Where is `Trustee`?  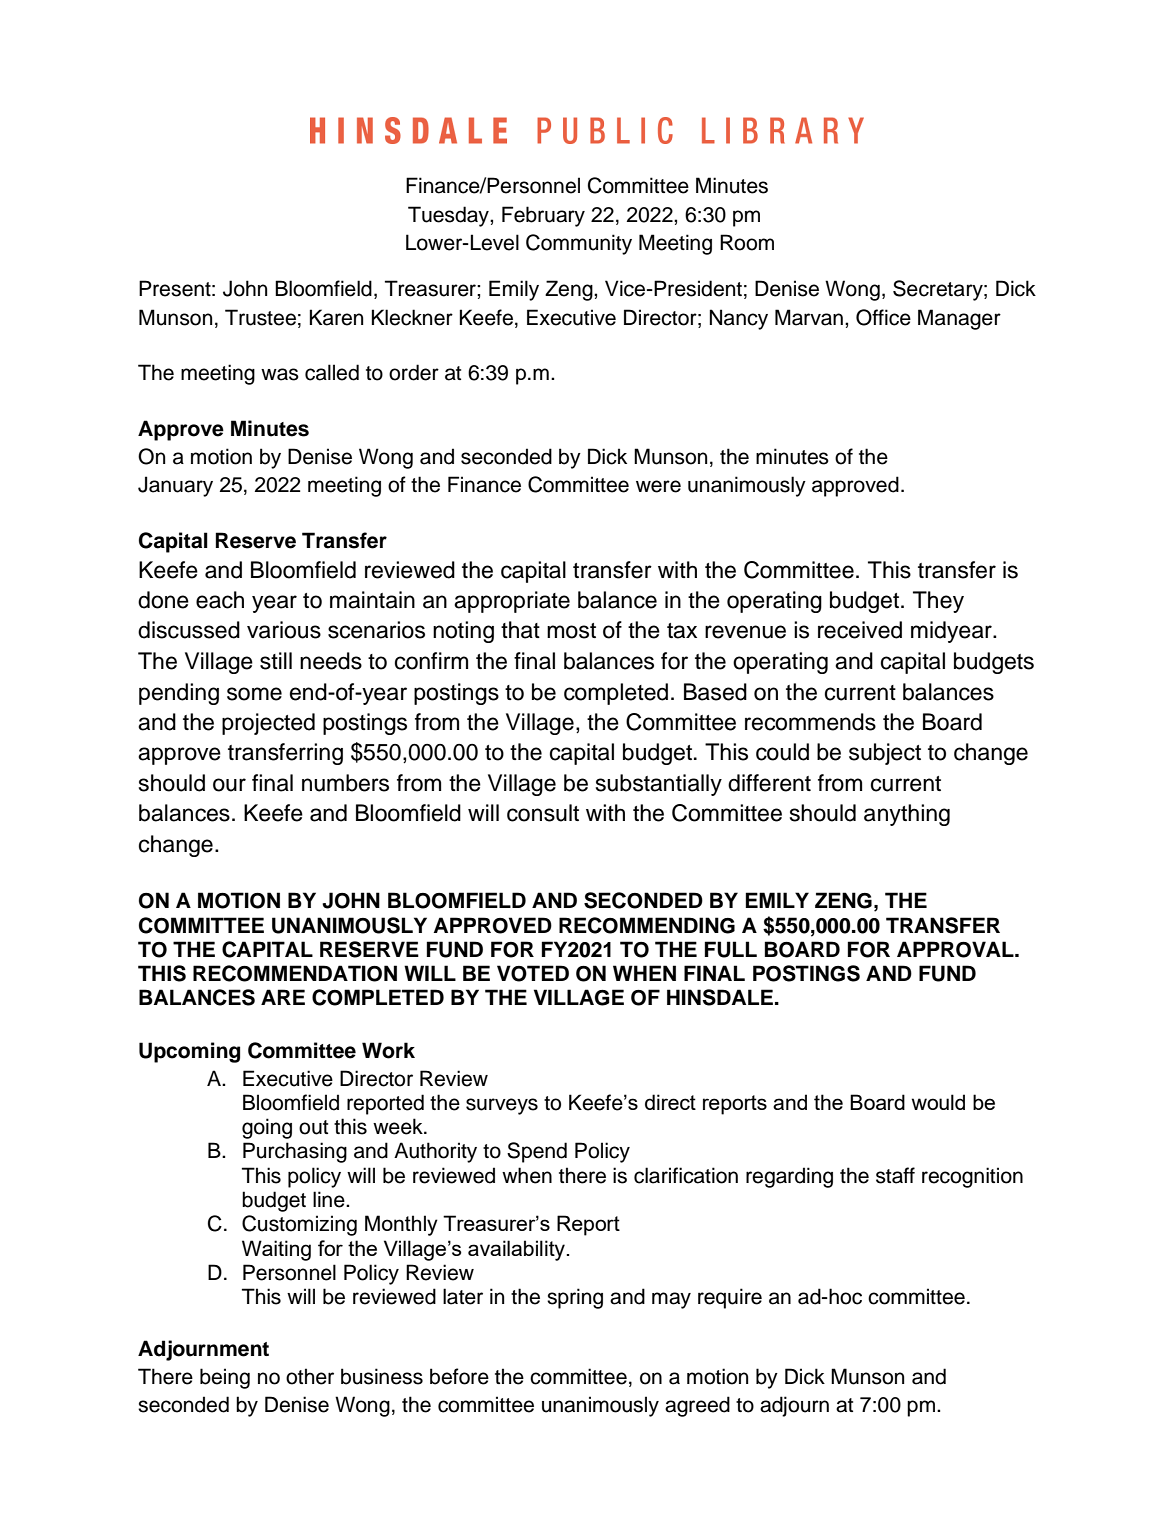
Trustee is located at coordinates (260, 317).
